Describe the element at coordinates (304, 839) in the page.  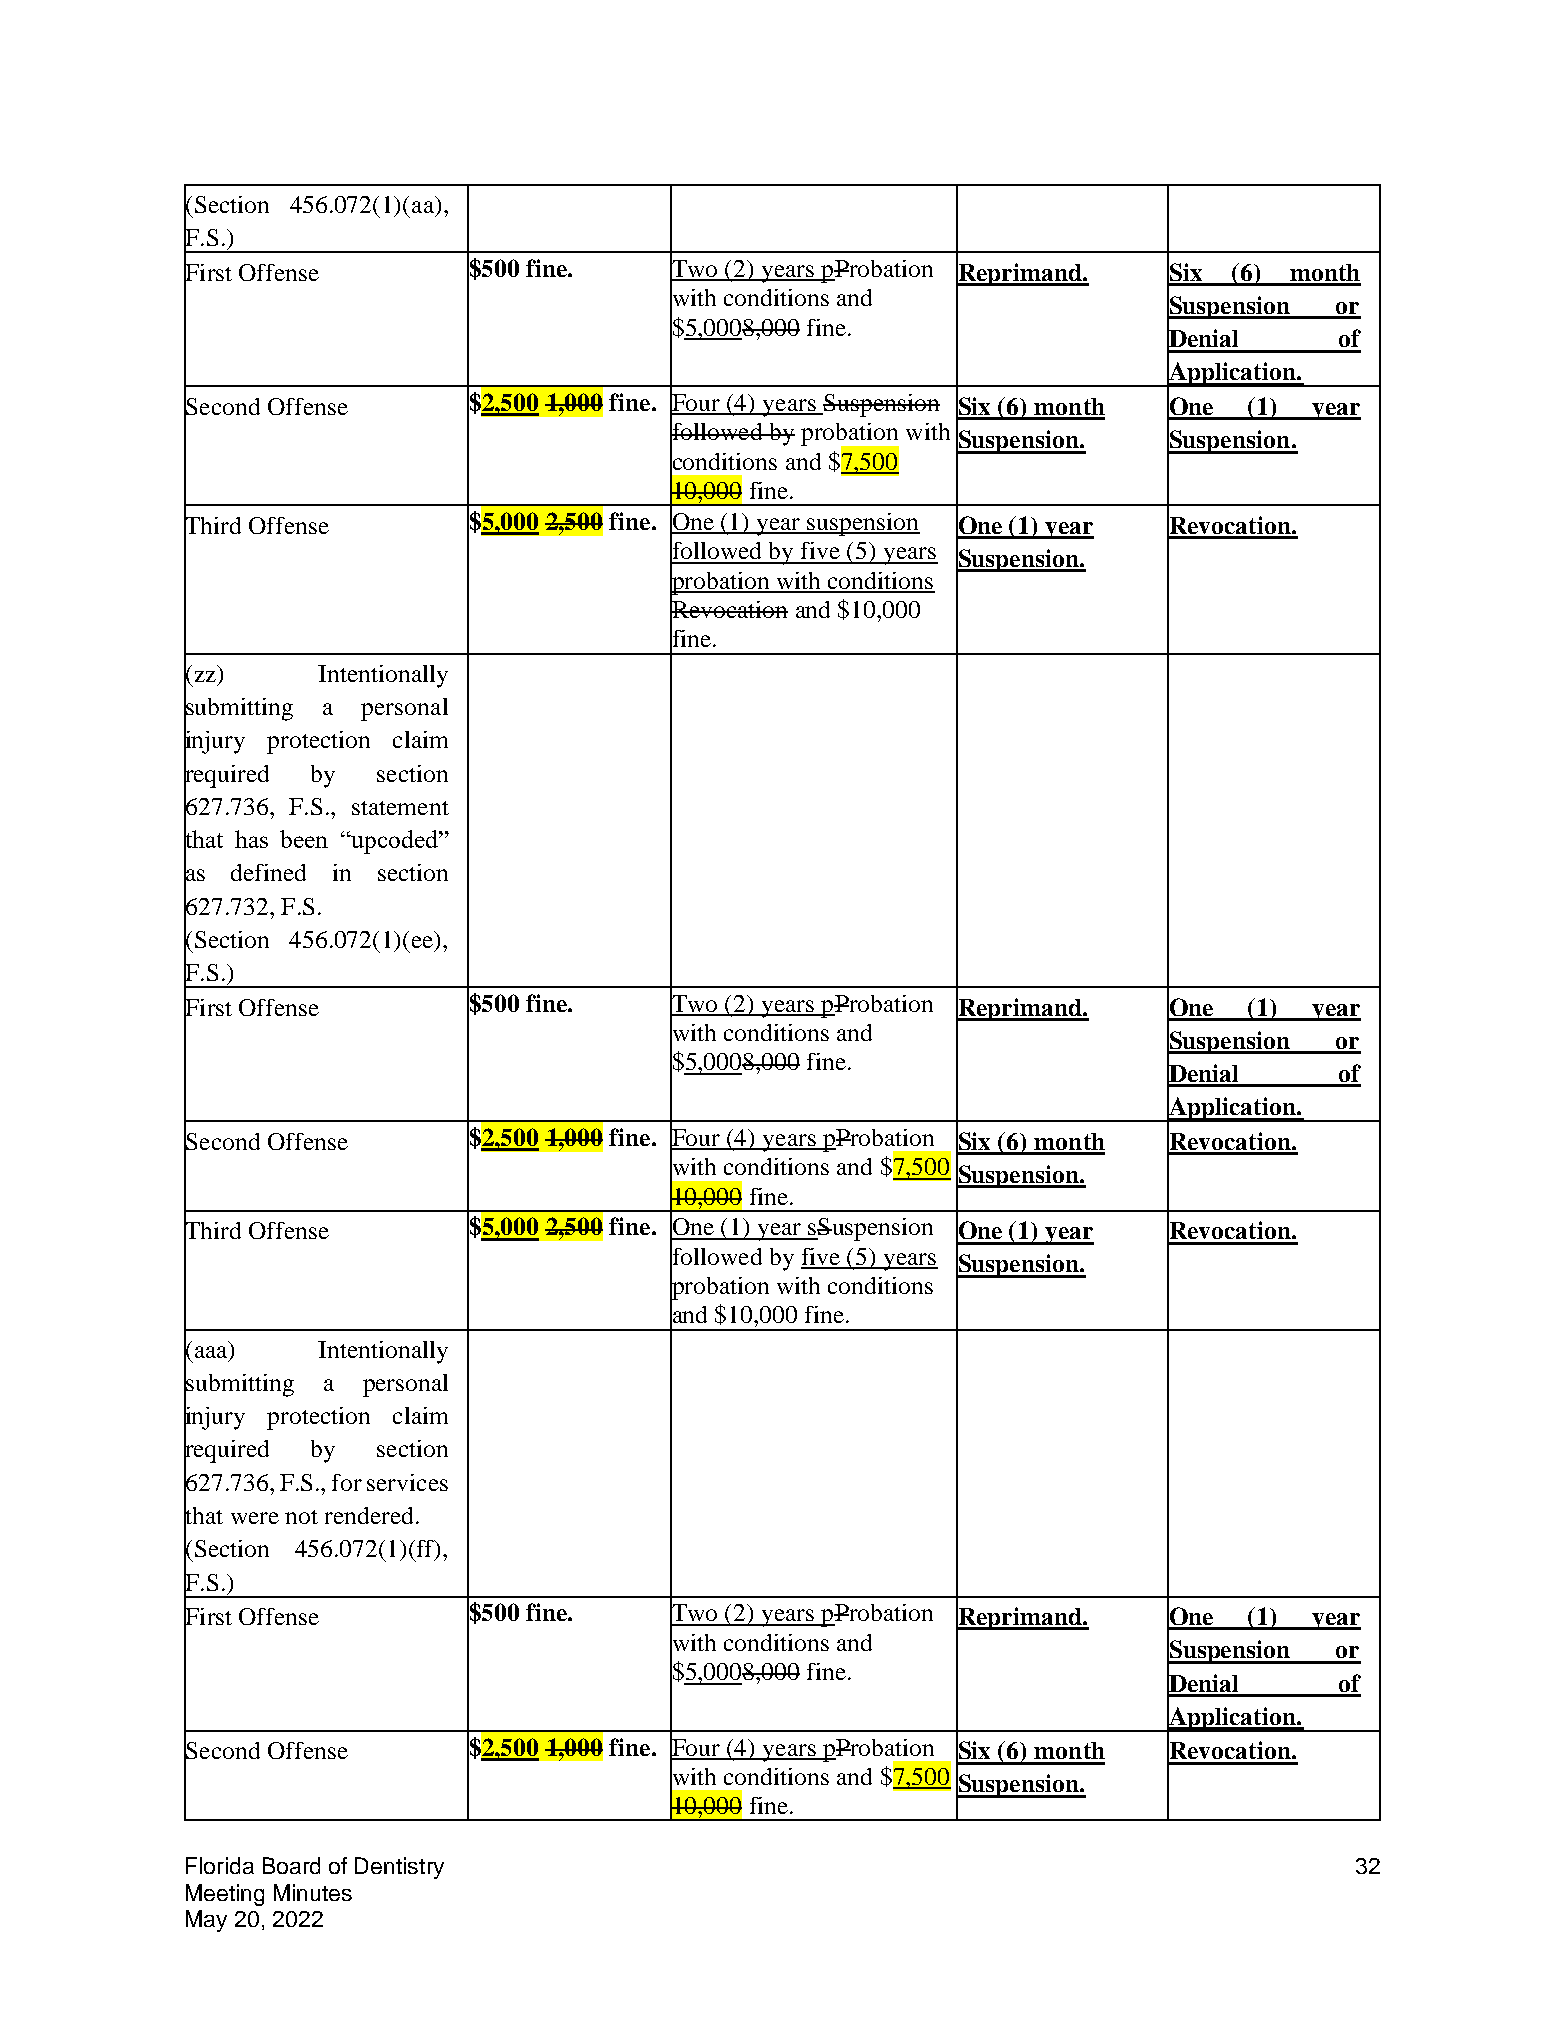
I see `been` at that location.
